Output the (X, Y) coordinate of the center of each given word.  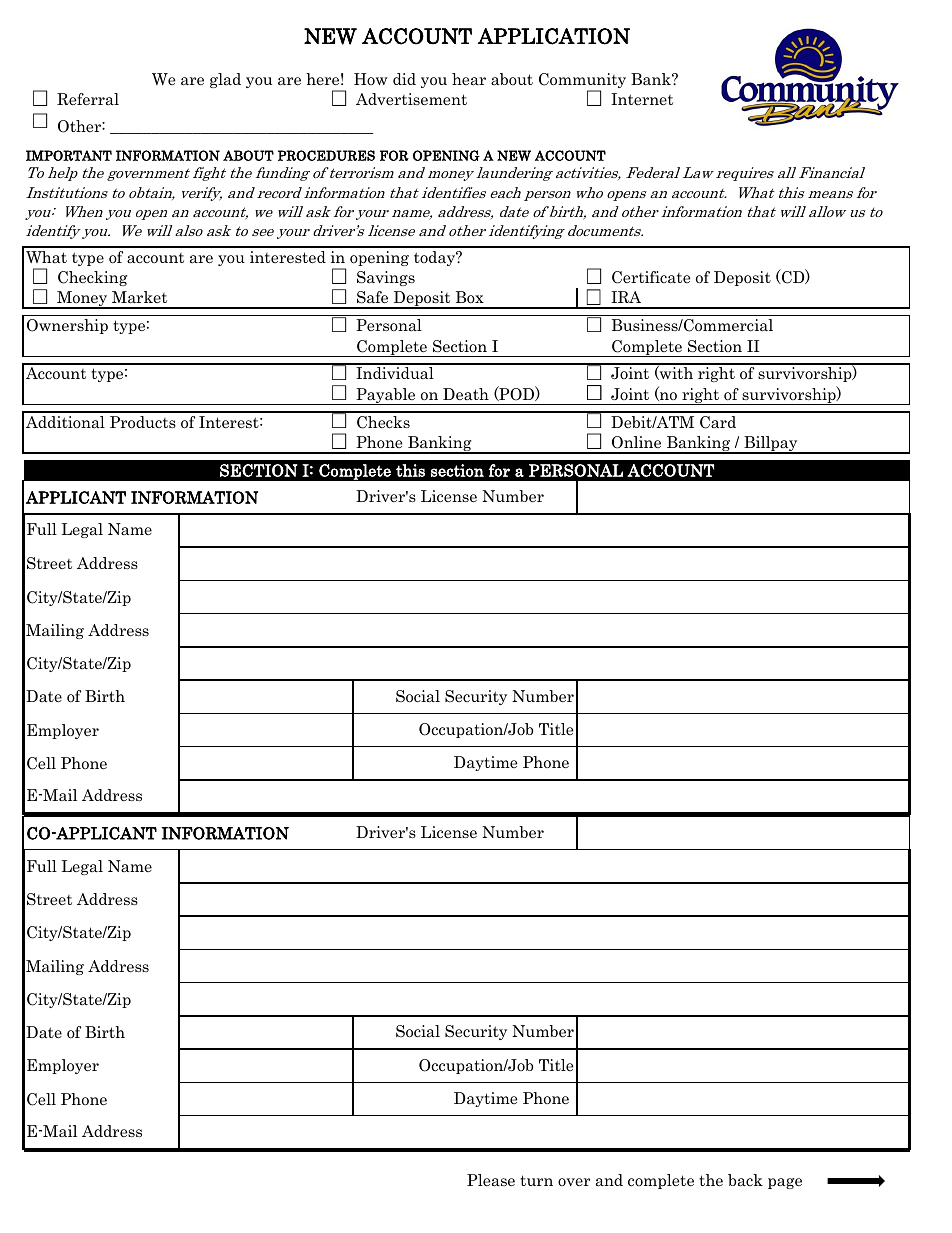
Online (636, 442)
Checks (383, 422)
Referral (88, 99)
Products (143, 422)
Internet (642, 99)
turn (536, 1180)
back (745, 1180)
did (404, 79)
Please (491, 1180)
